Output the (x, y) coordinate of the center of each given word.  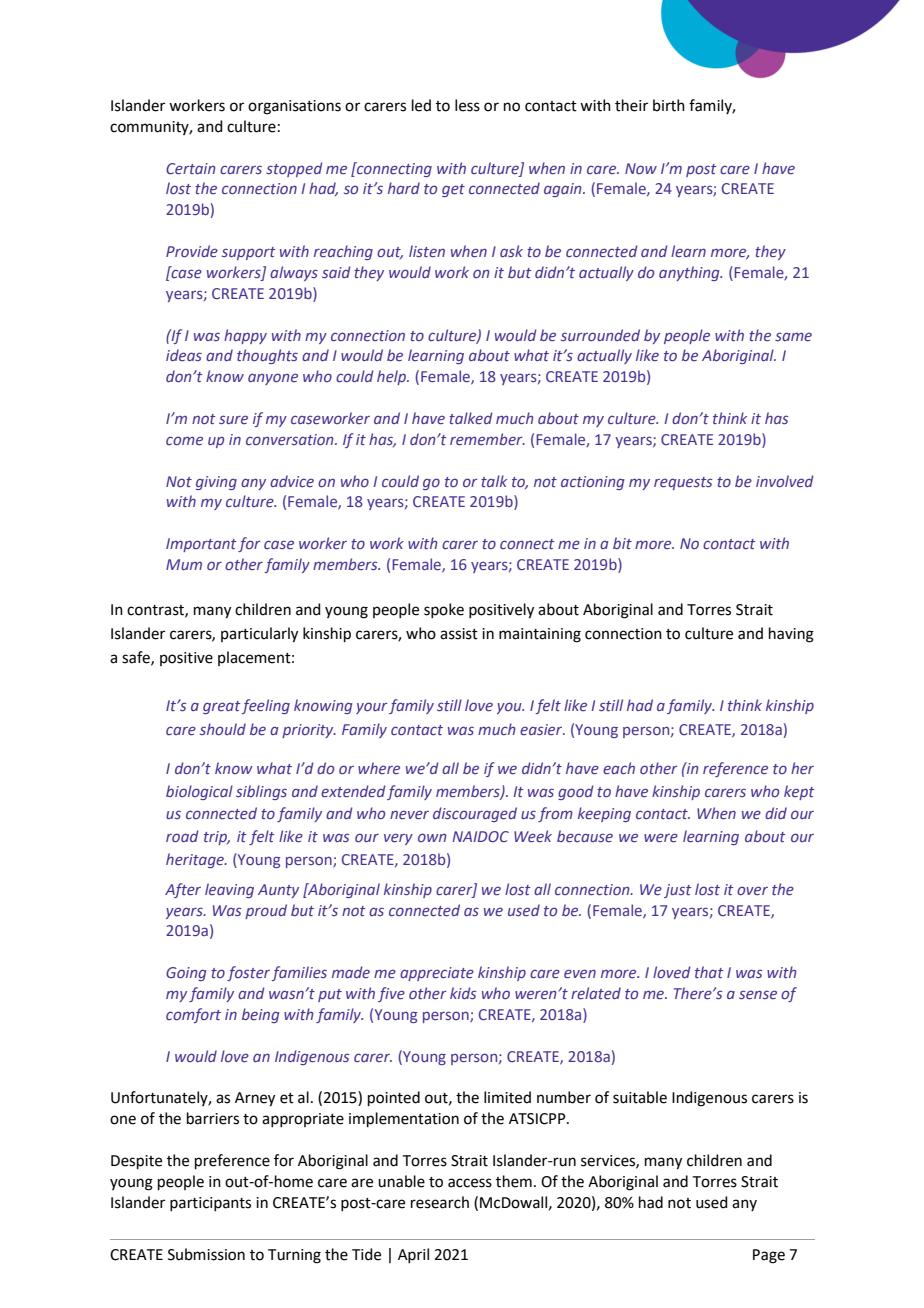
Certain (191, 168)
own (432, 837)
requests (683, 483)
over (752, 890)
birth (669, 105)
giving (216, 483)
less (467, 105)
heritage (196, 860)
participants (210, 1204)
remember (487, 439)
